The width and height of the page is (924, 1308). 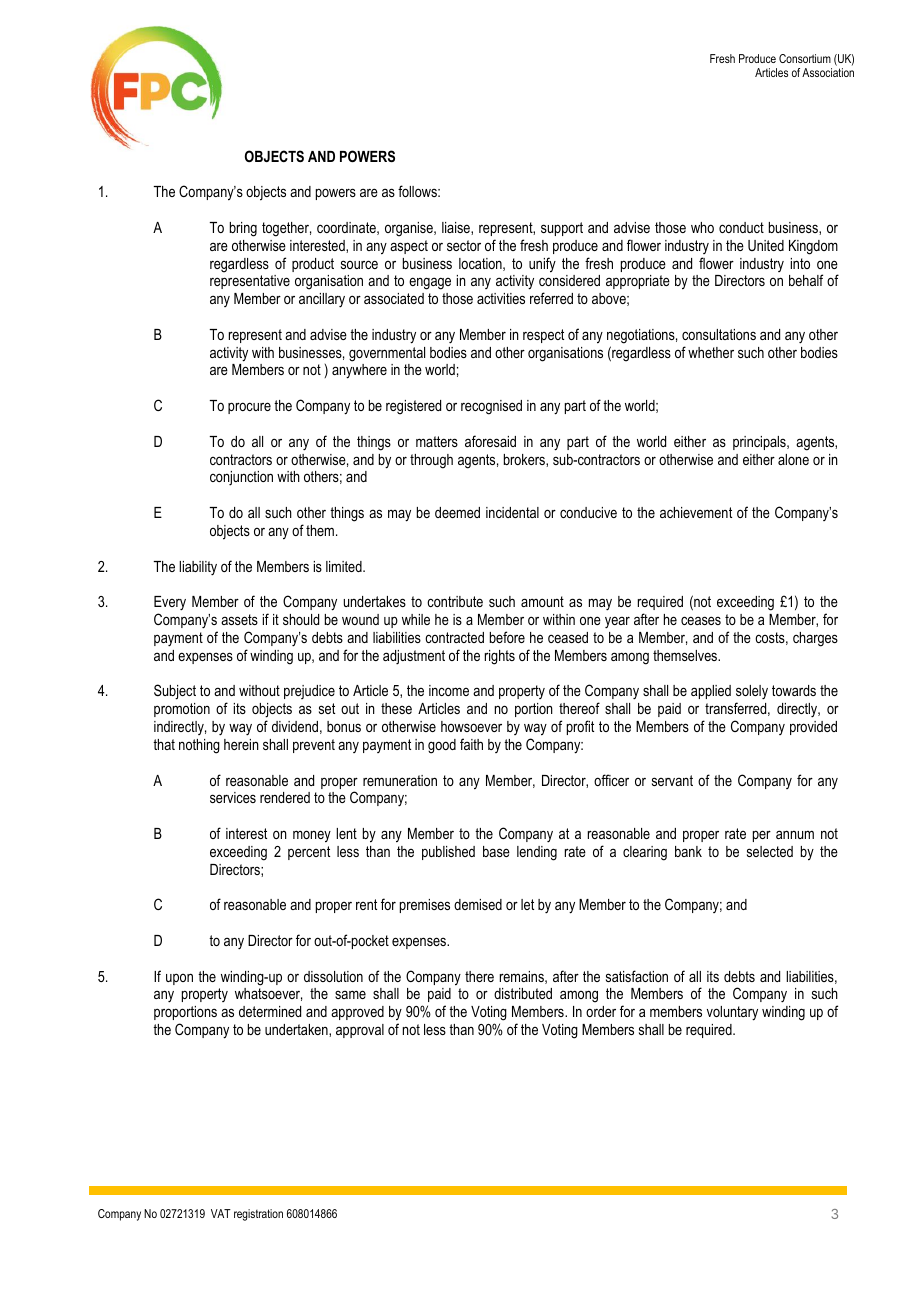 What do you see at coordinates (732, 1013) in the page?
I see `voluntary` at bounding box center [732, 1013].
